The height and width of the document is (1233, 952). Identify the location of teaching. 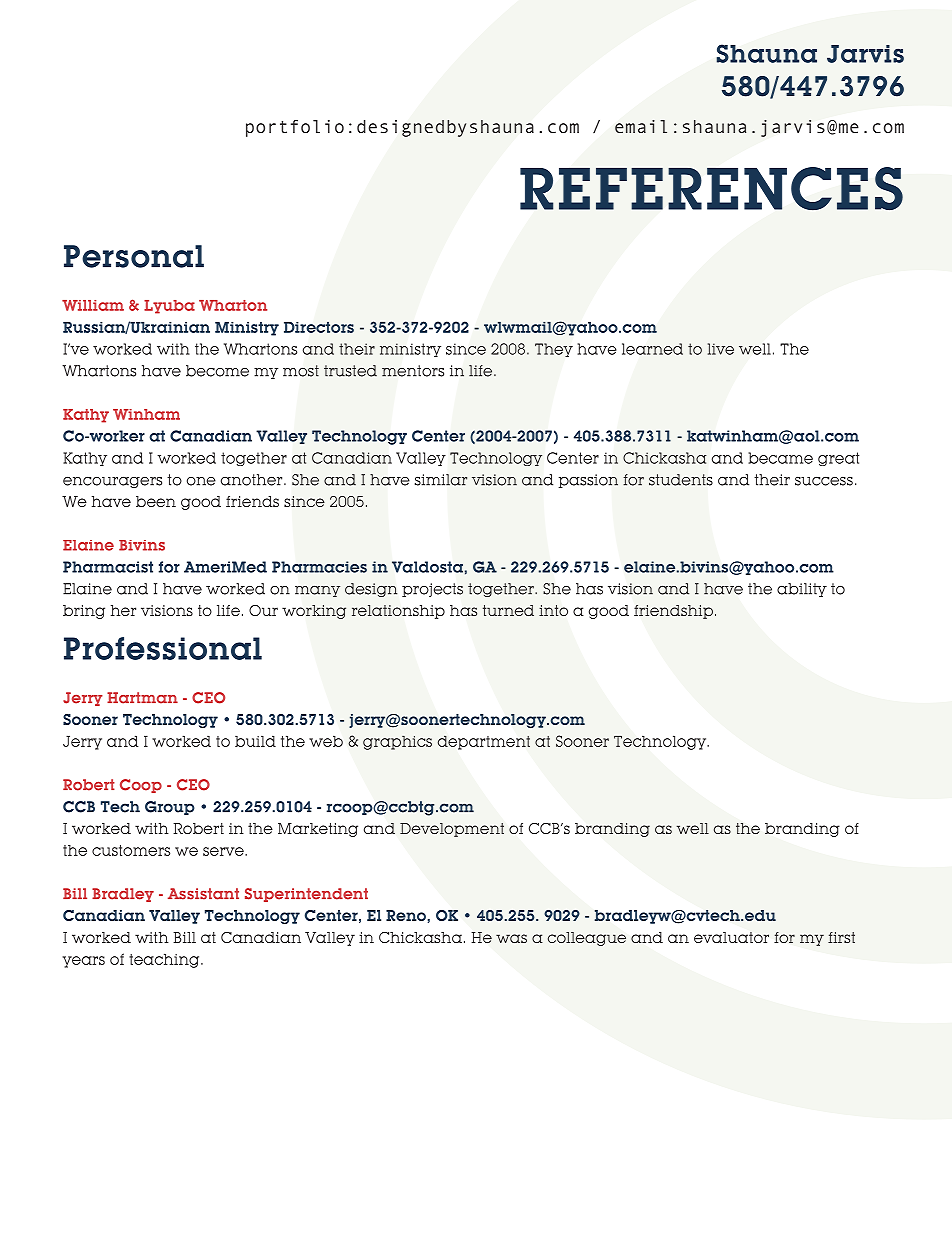
(165, 960).
